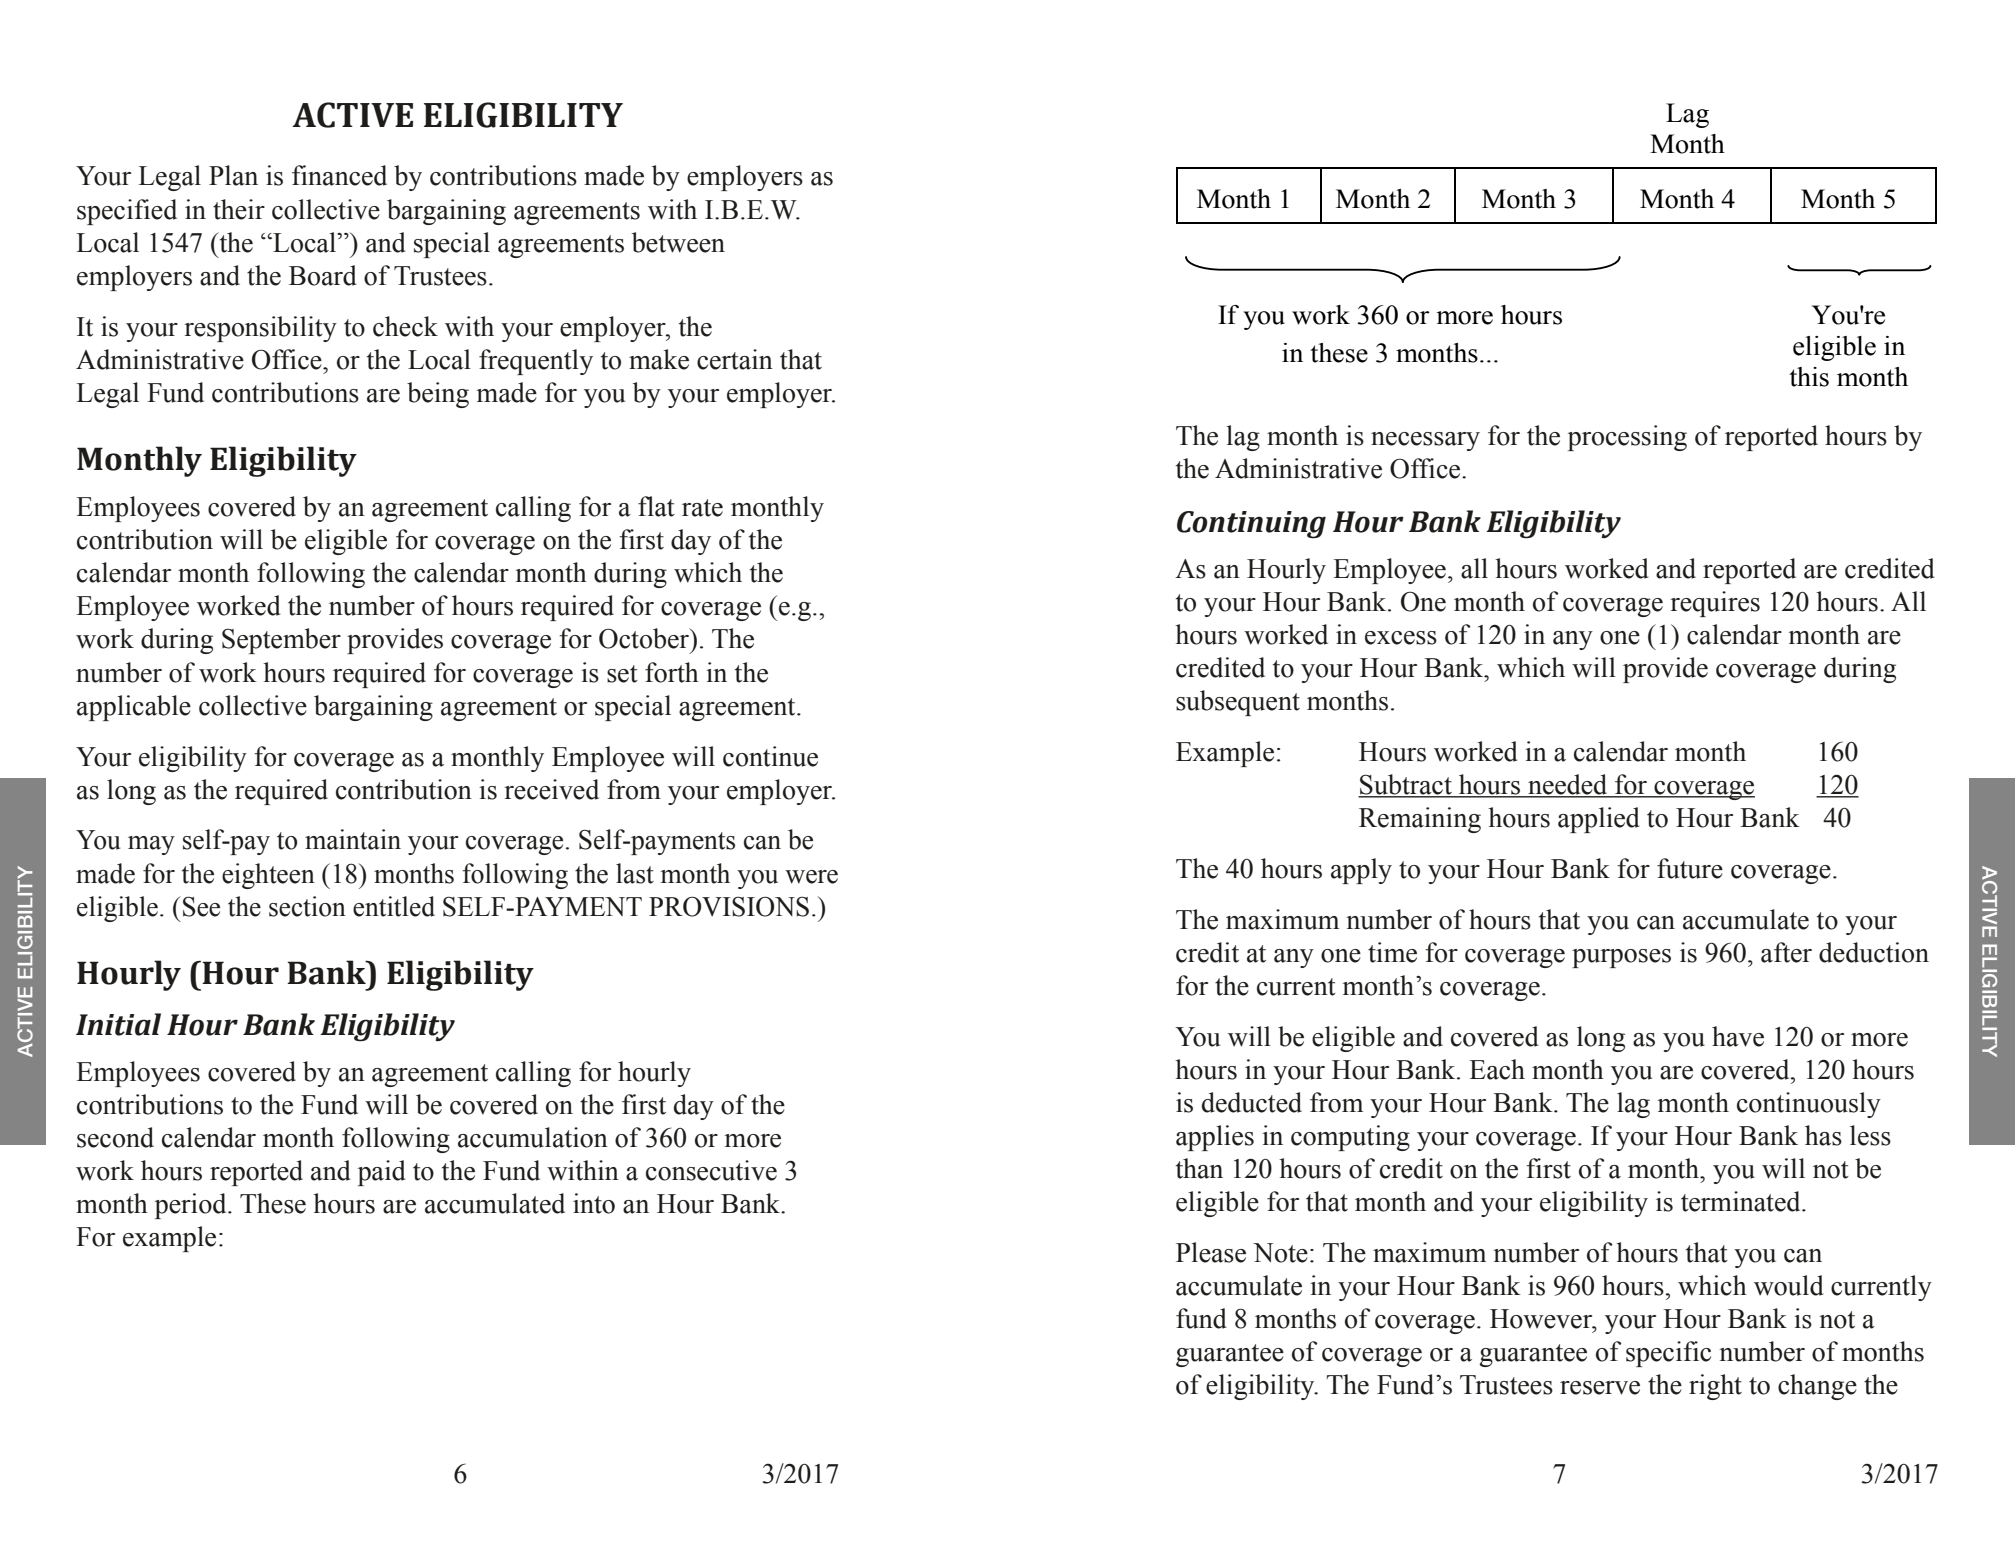 This screenshot has height=1557, width=2015. I want to click on continue, so click(770, 756).
